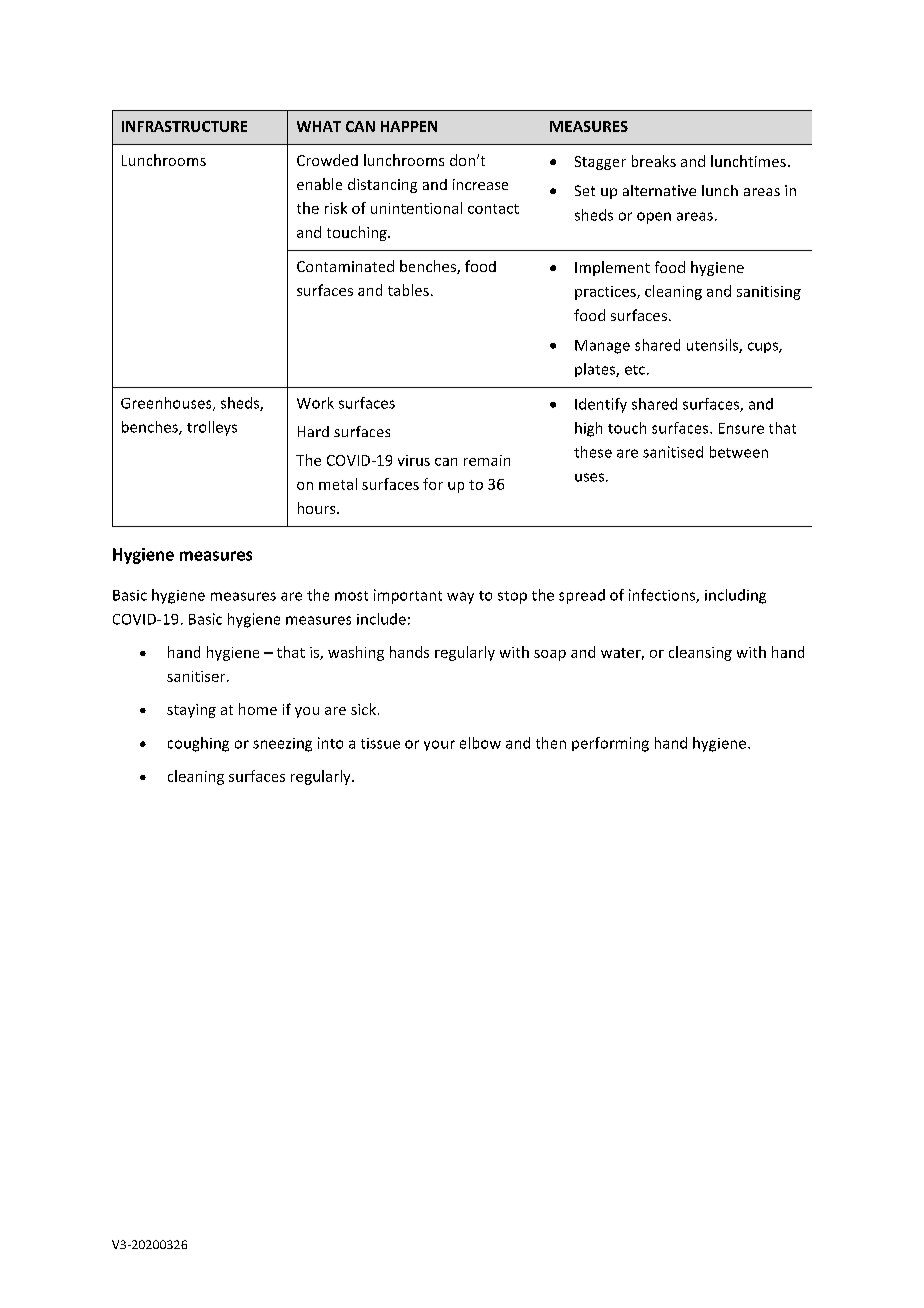 This image has height=1308, width=924. Describe the element at coordinates (319, 126) in the image. I see `WHAT` at that location.
